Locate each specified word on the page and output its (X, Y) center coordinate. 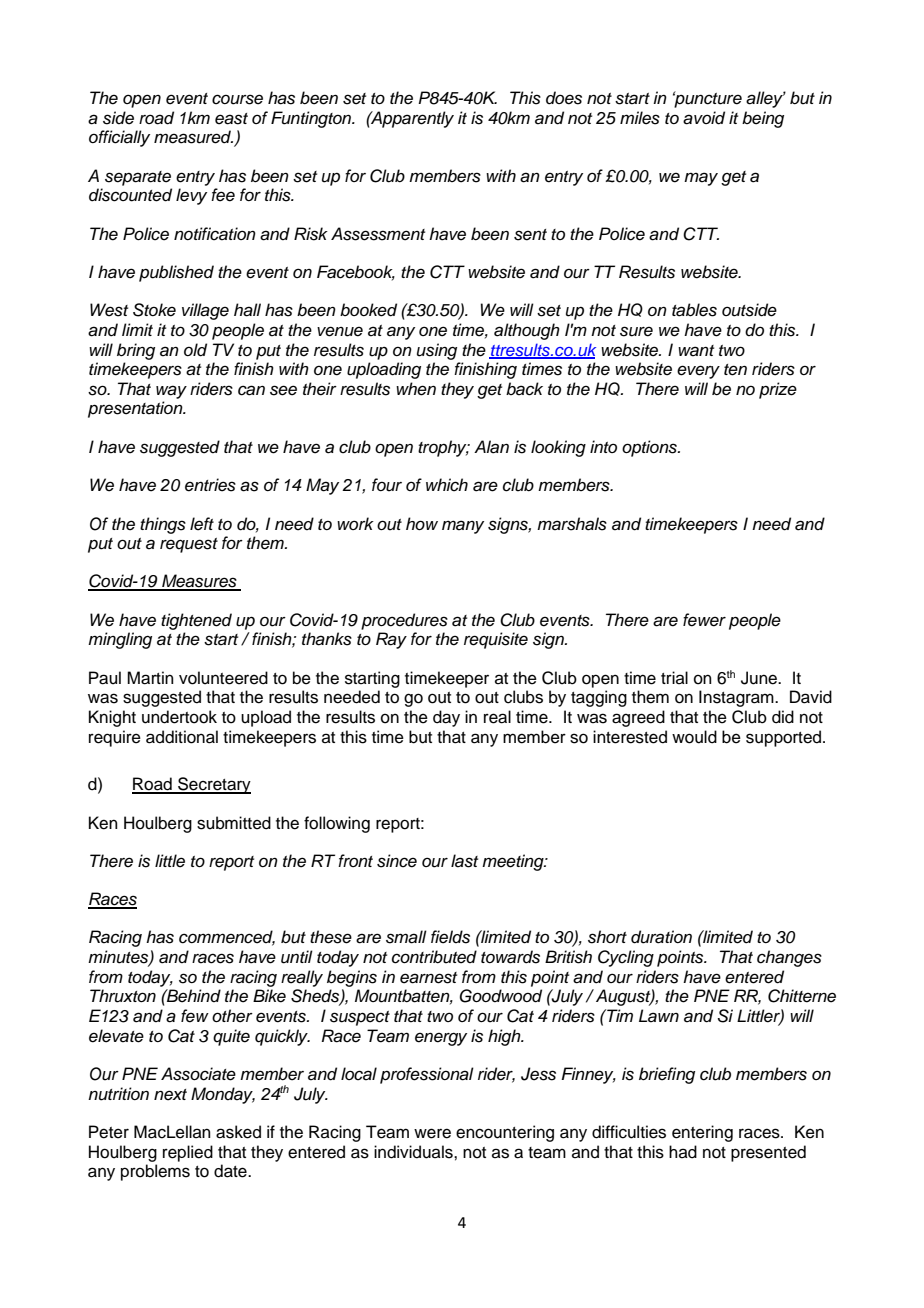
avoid (704, 118)
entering (702, 1133)
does (564, 98)
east (231, 119)
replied (188, 1153)
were (432, 1133)
